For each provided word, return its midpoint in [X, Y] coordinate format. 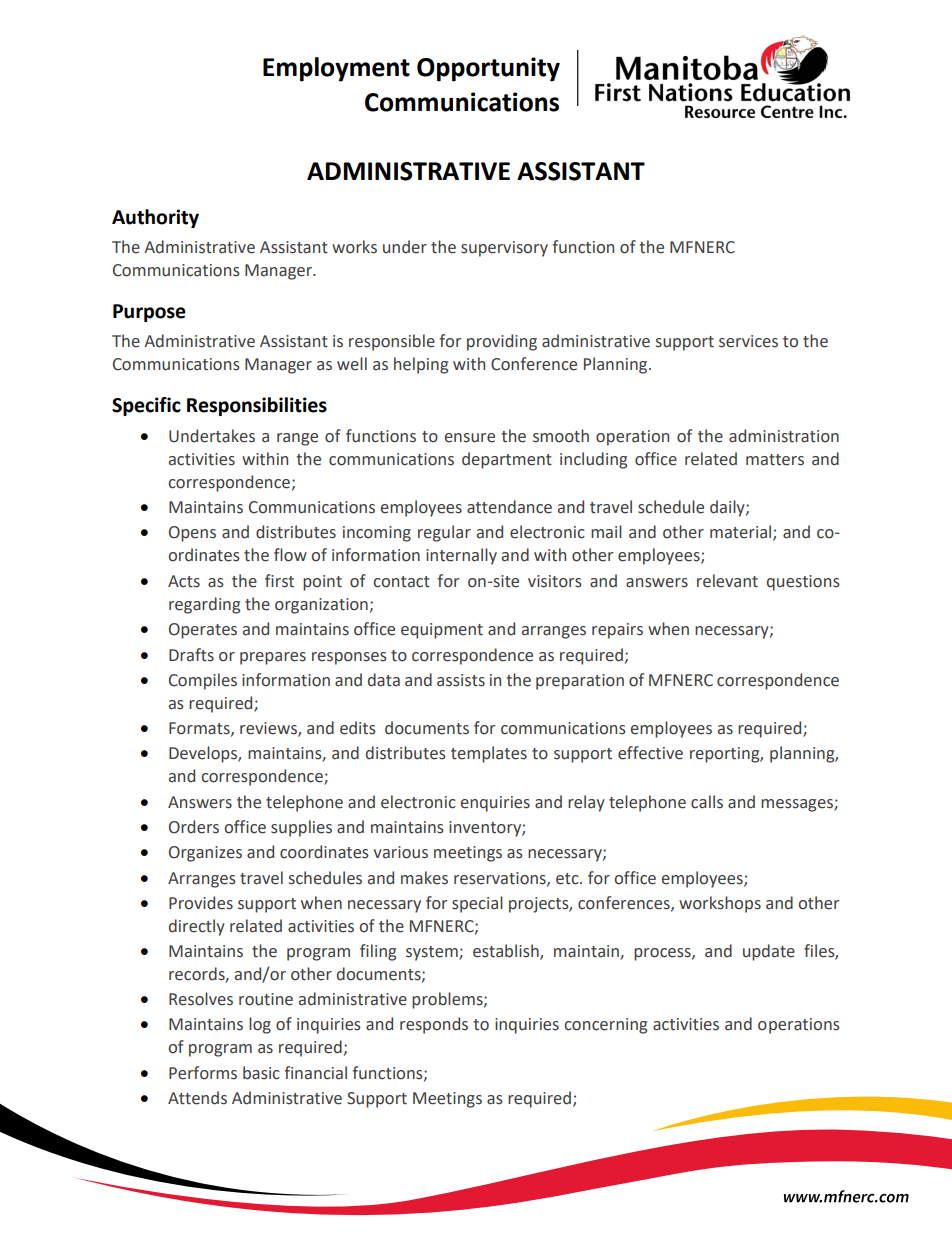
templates [489, 754]
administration [784, 436]
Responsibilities [257, 406]
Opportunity [488, 69]
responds [434, 1025]
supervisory [504, 249]
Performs [203, 1073]
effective [650, 753]
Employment [336, 69]
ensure [470, 438]
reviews [269, 729]
